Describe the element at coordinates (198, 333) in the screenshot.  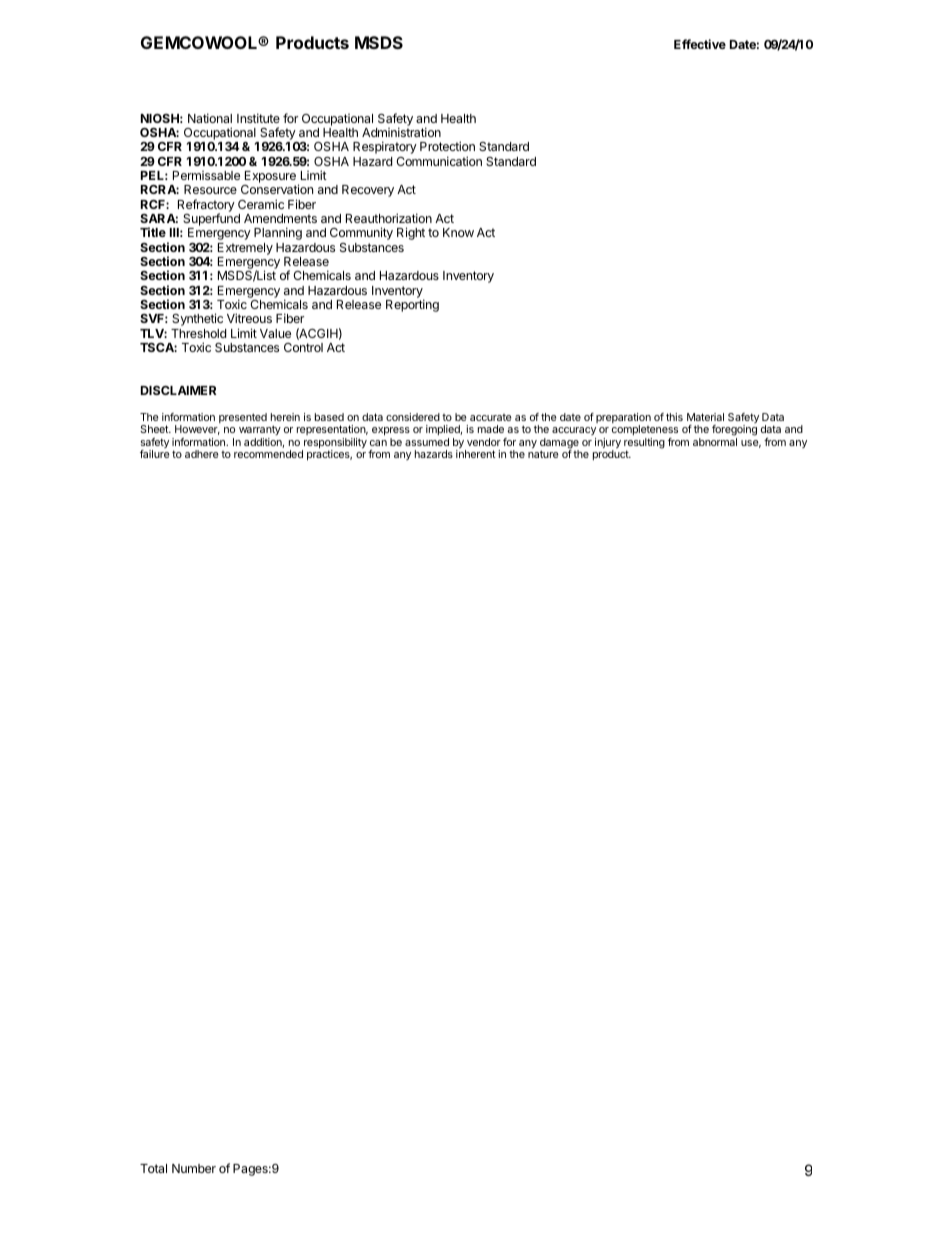
I see `Threshold` at that location.
